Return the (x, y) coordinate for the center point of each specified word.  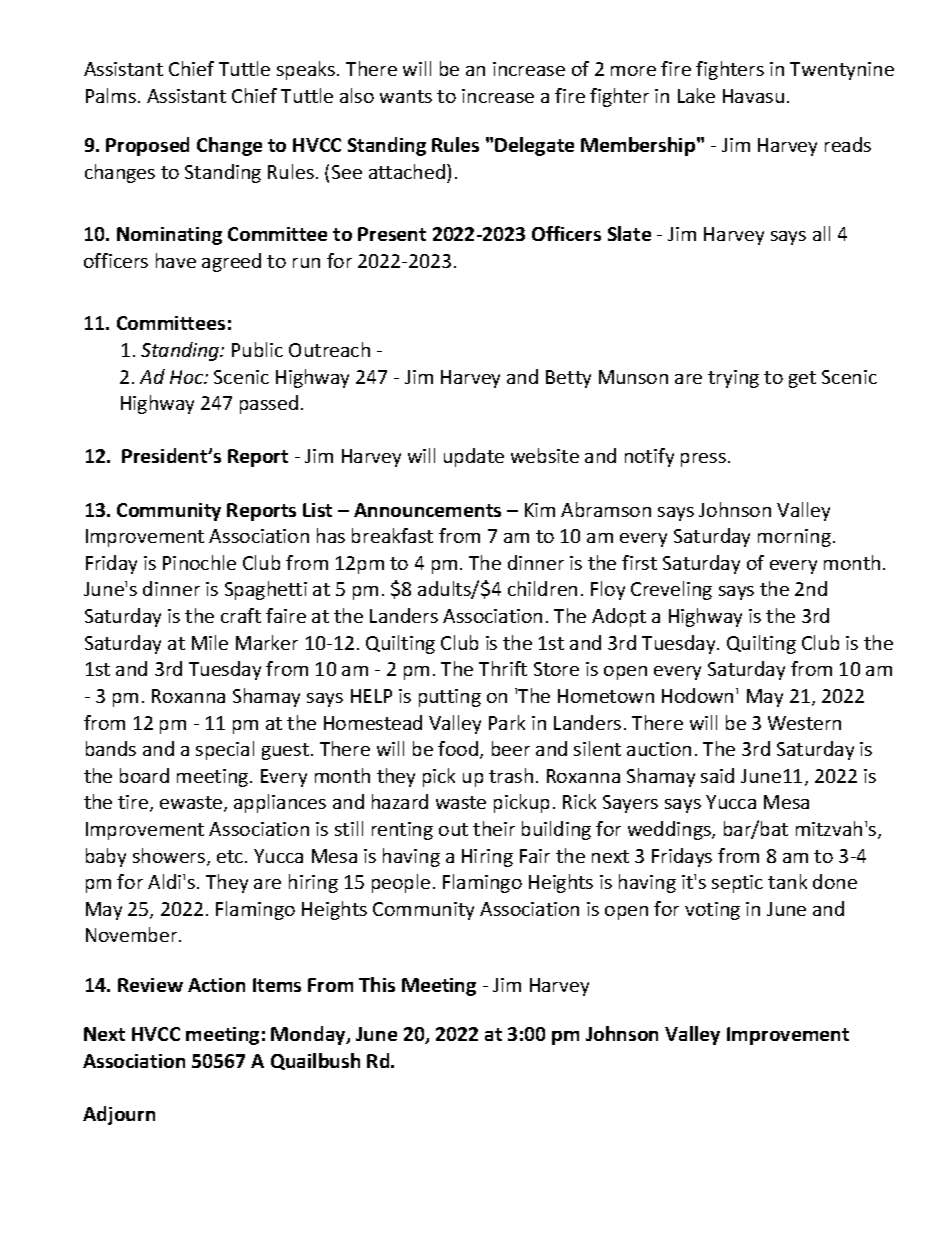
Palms (111, 95)
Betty (568, 379)
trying (733, 379)
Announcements (427, 510)
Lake (696, 95)
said (717, 775)
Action (216, 985)
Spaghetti (266, 590)
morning (794, 538)
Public (257, 349)
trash (511, 775)
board (144, 775)
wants (406, 96)
